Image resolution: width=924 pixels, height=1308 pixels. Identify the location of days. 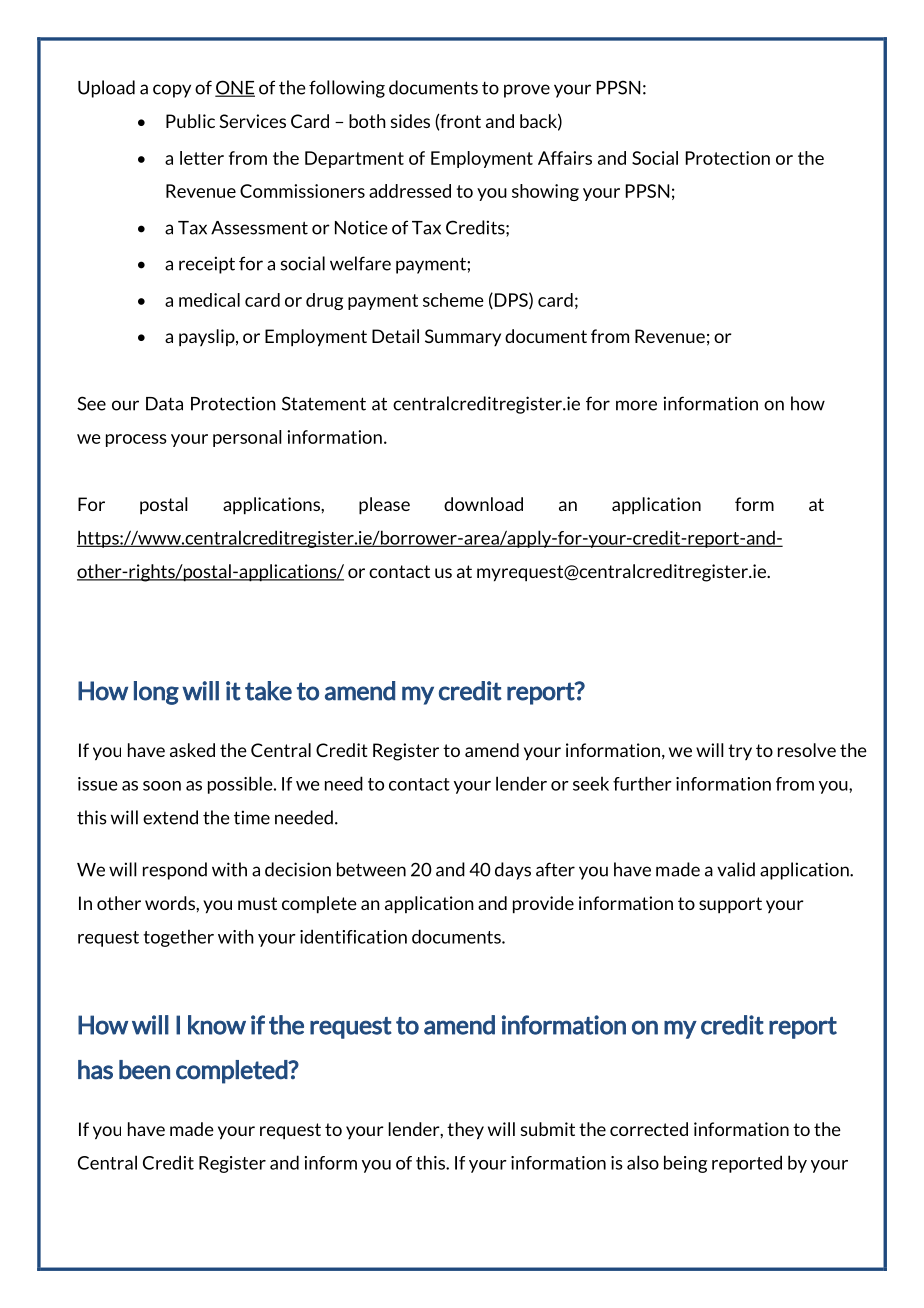
(513, 871).
